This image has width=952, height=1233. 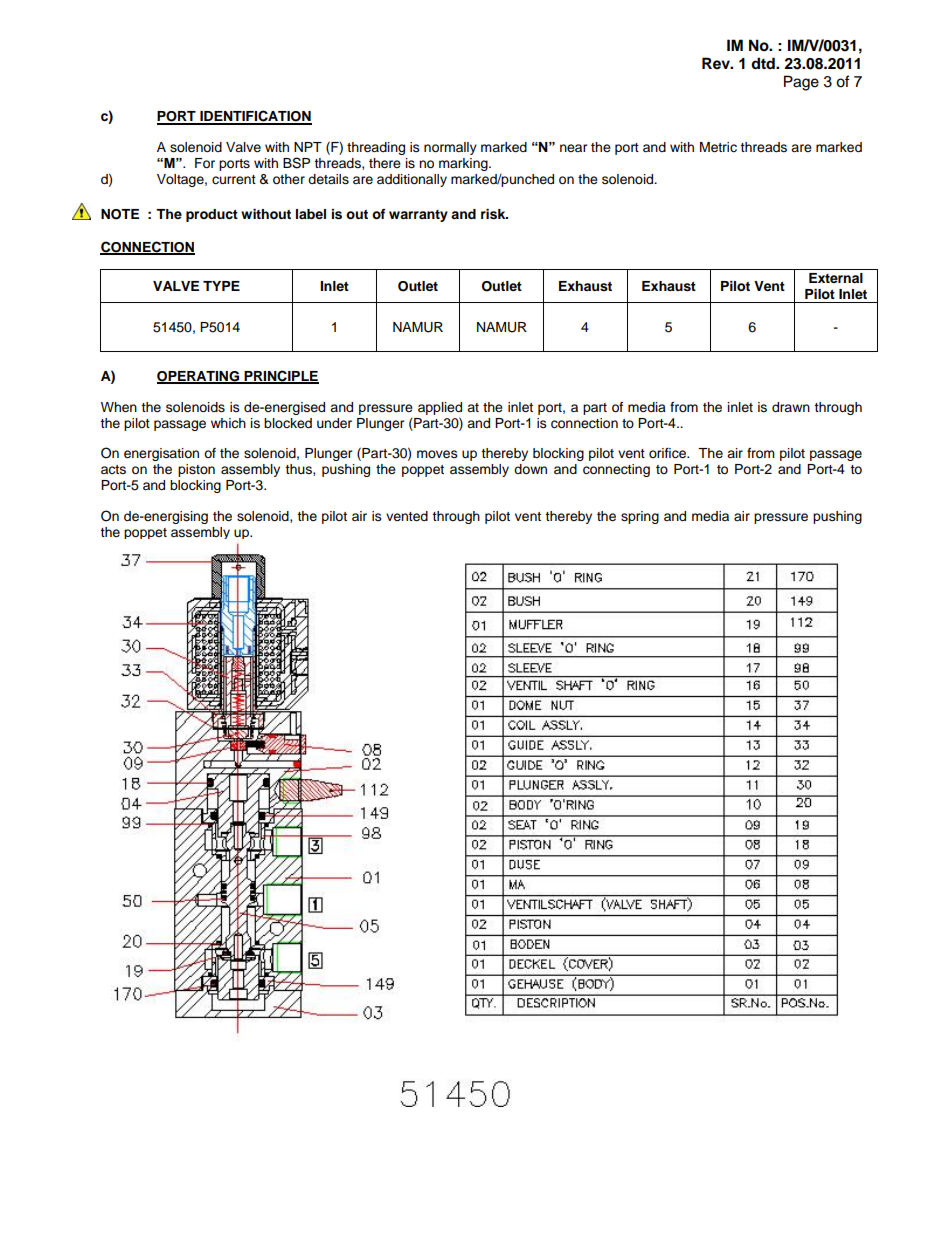 What do you see at coordinates (791, 407) in the image?
I see `drawn` at bounding box center [791, 407].
